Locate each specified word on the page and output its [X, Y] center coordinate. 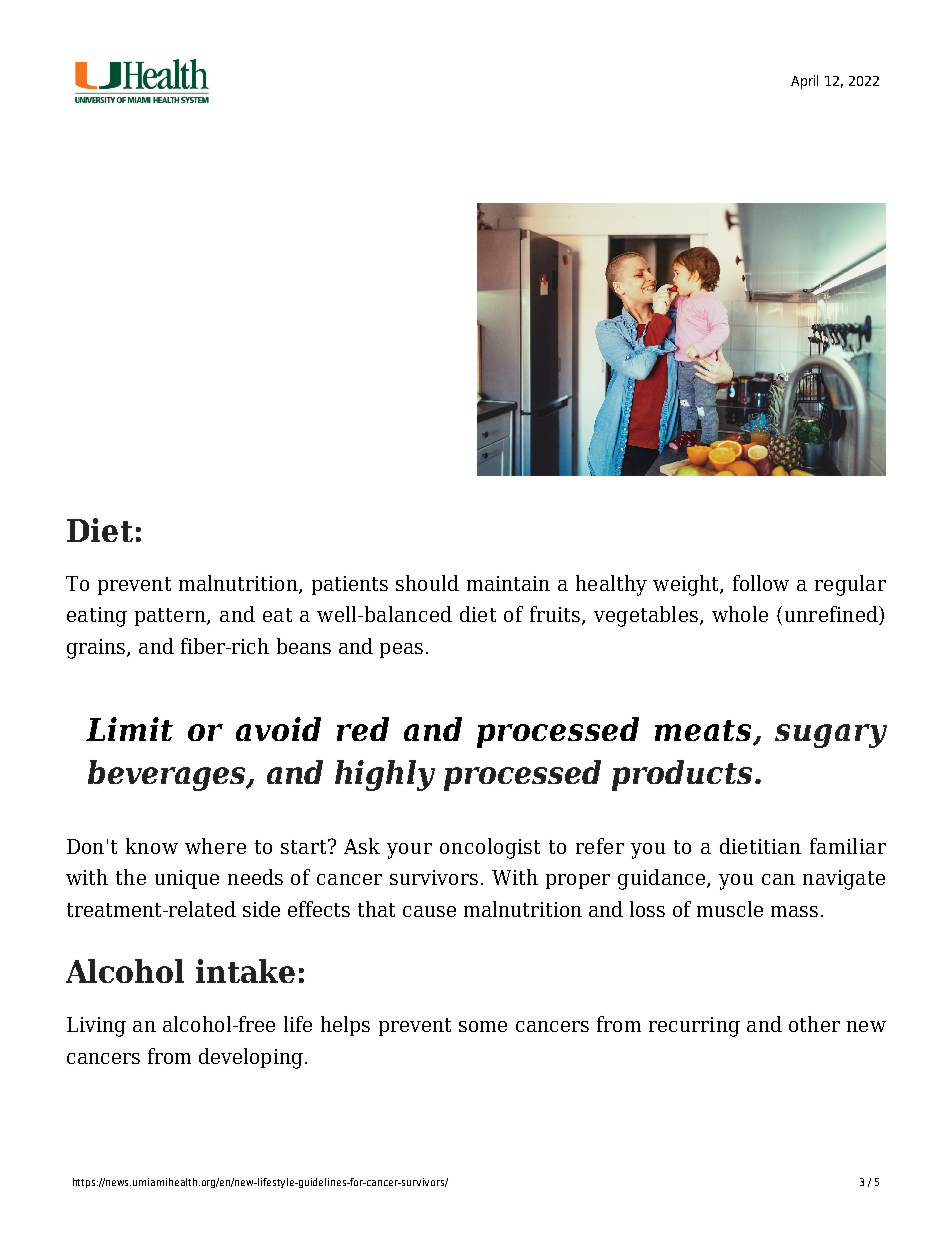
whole [740, 614]
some [483, 1026]
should [427, 583]
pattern [171, 617]
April [804, 82]
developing [251, 1058]
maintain [508, 583]
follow [761, 583]
